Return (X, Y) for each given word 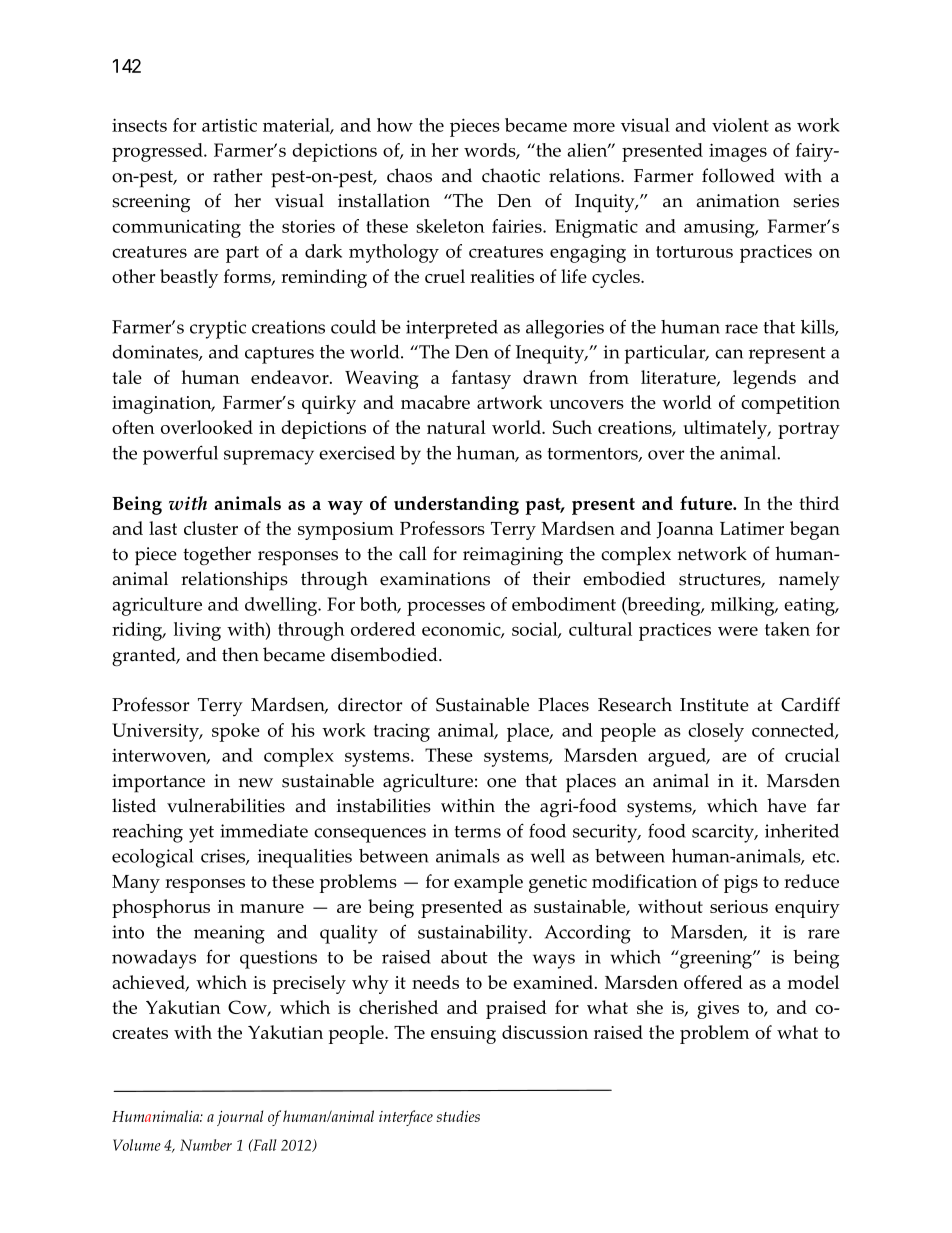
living (197, 631)
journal (240, 1118)
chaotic (511, 175)
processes (446, 608)
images (738, 152)
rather (237, 175)
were (738, 631)
